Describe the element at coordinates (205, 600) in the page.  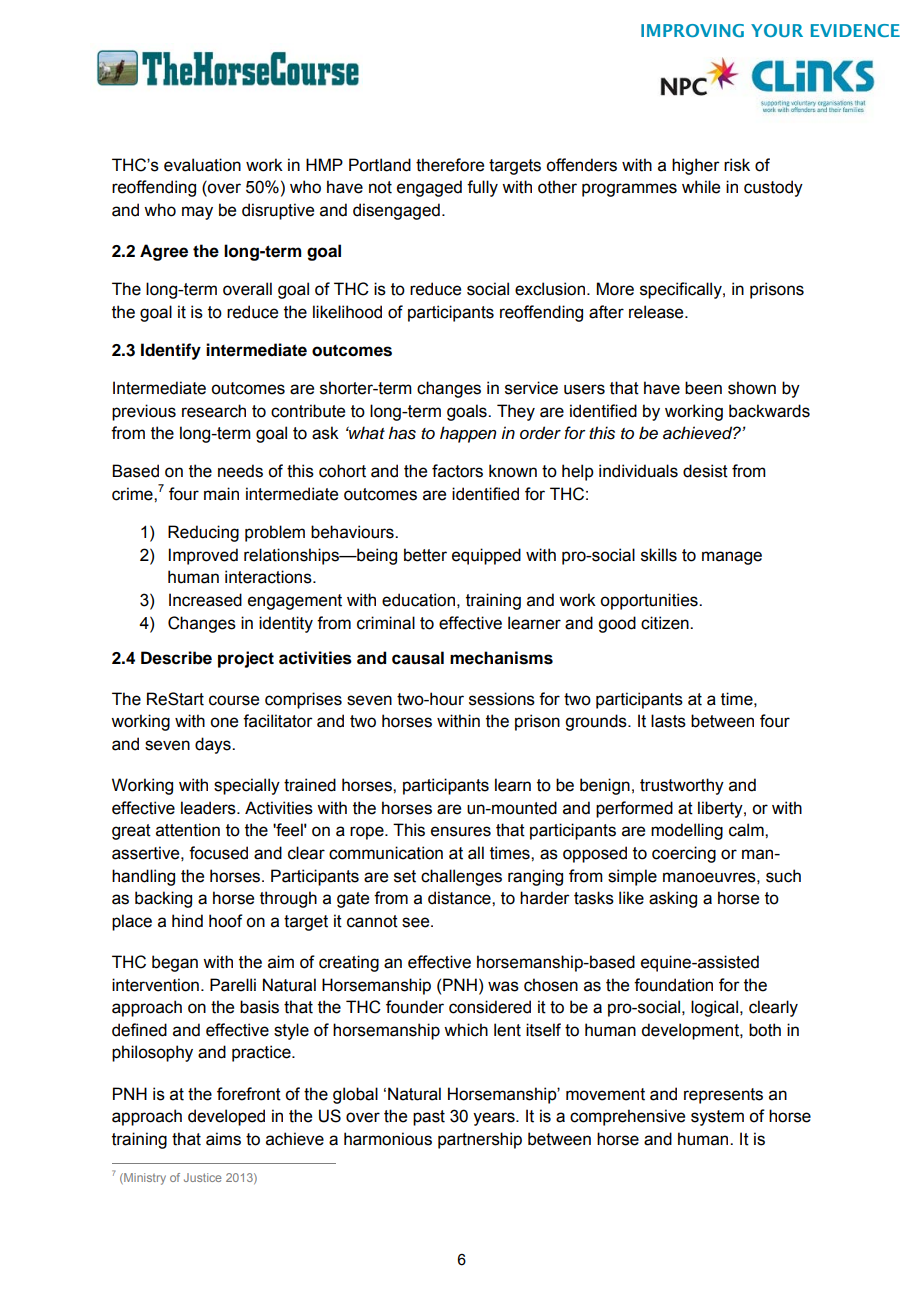
I see `Increased` at that location.
